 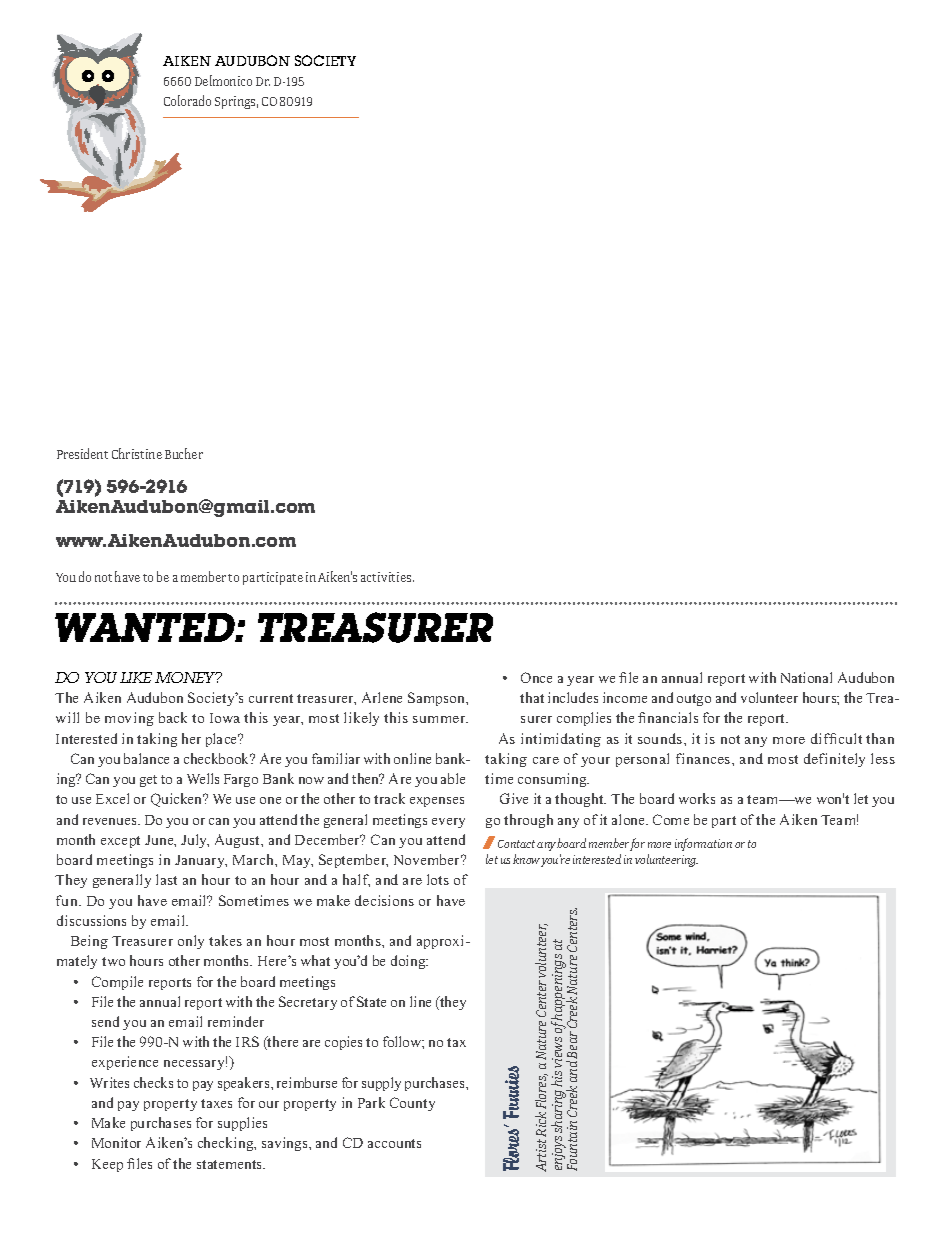 What do you see at coordinates (806, 677) in the document?
I see `National` at bounding box center [806, 677].
